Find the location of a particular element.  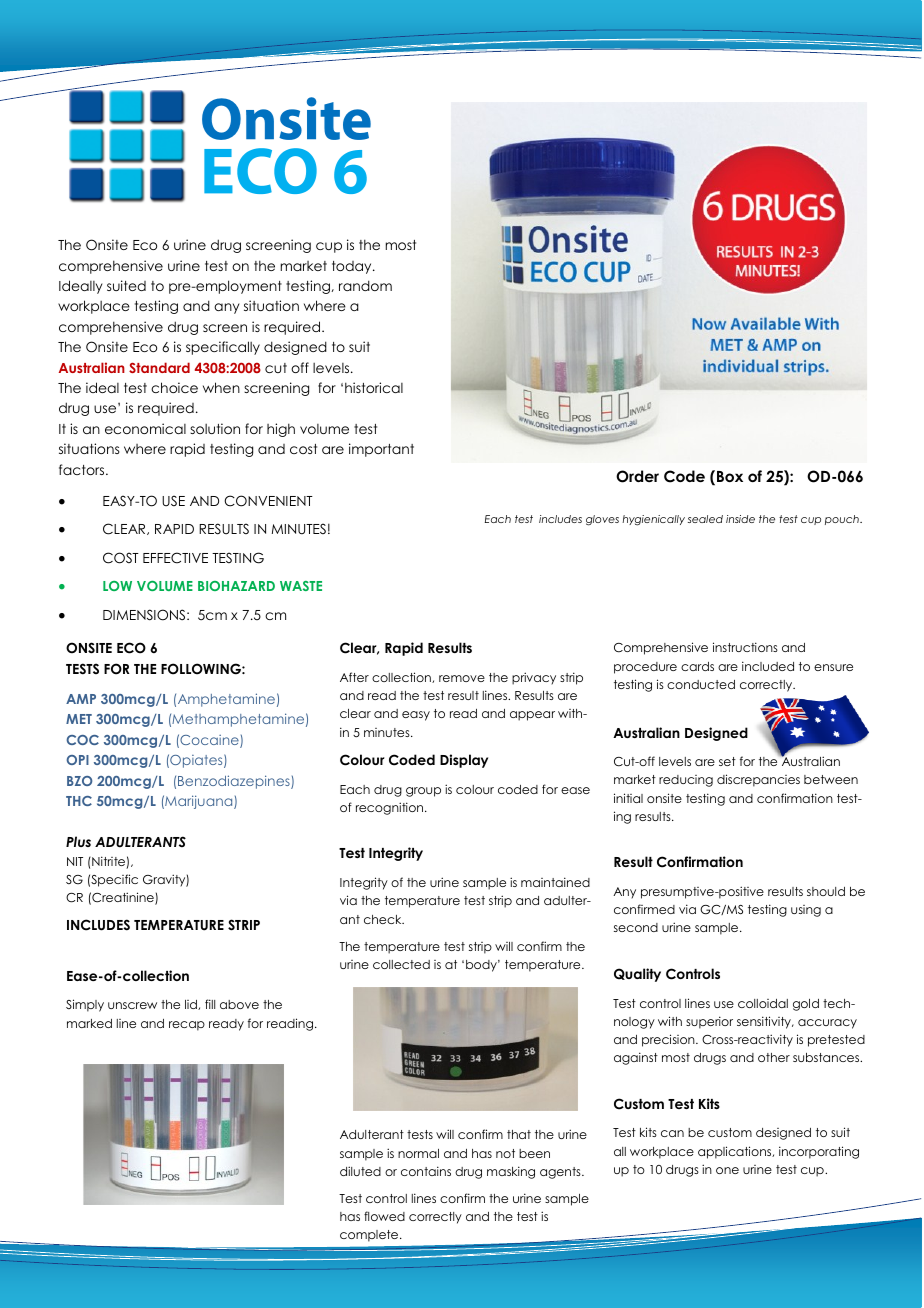

important is located at coordinates (381, 450).
